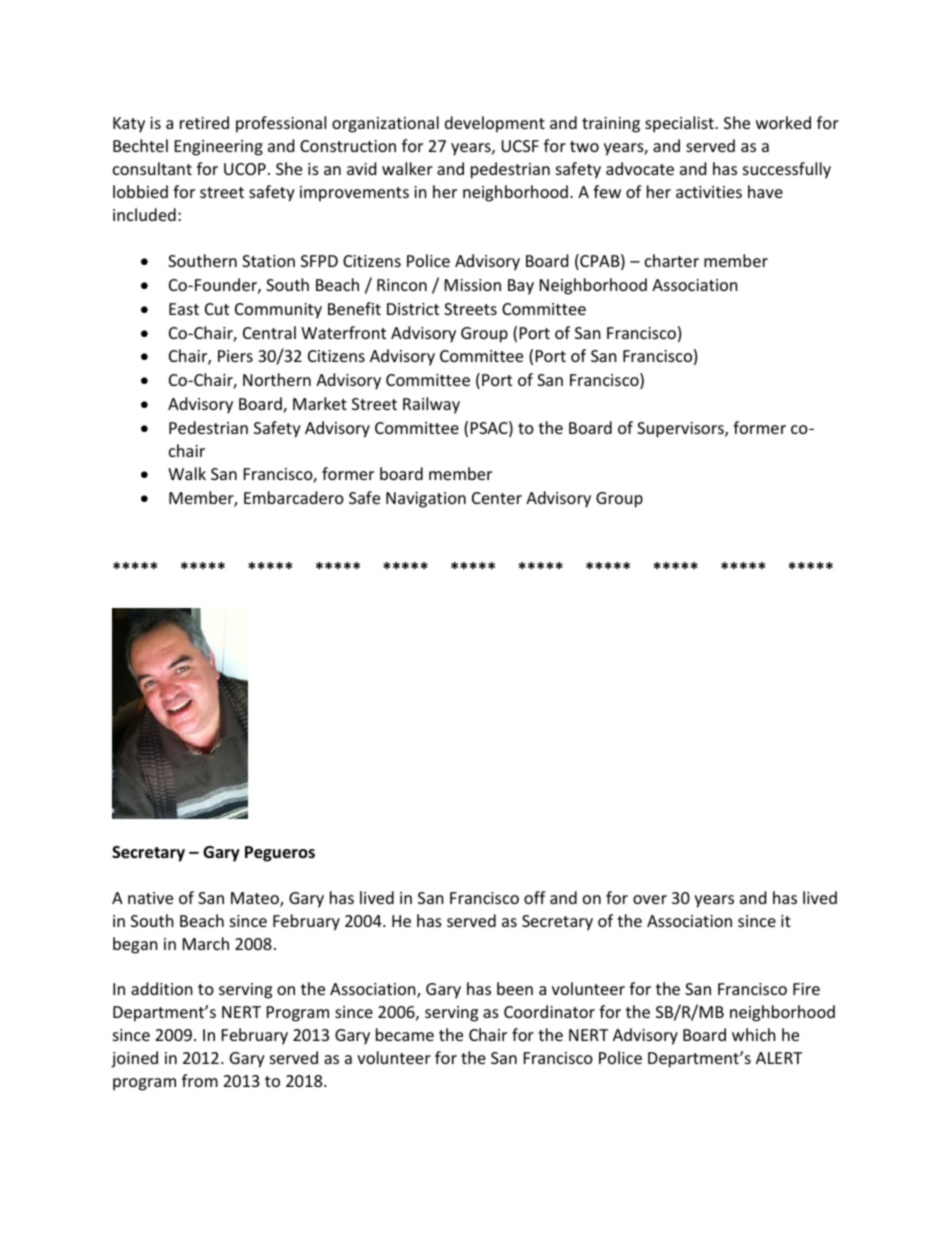 Image resolution: width=952 pixels, height=1233 pixels. Describe the element at coordinates (680, 124) in the screenshot. I see `specialist` at that location.
